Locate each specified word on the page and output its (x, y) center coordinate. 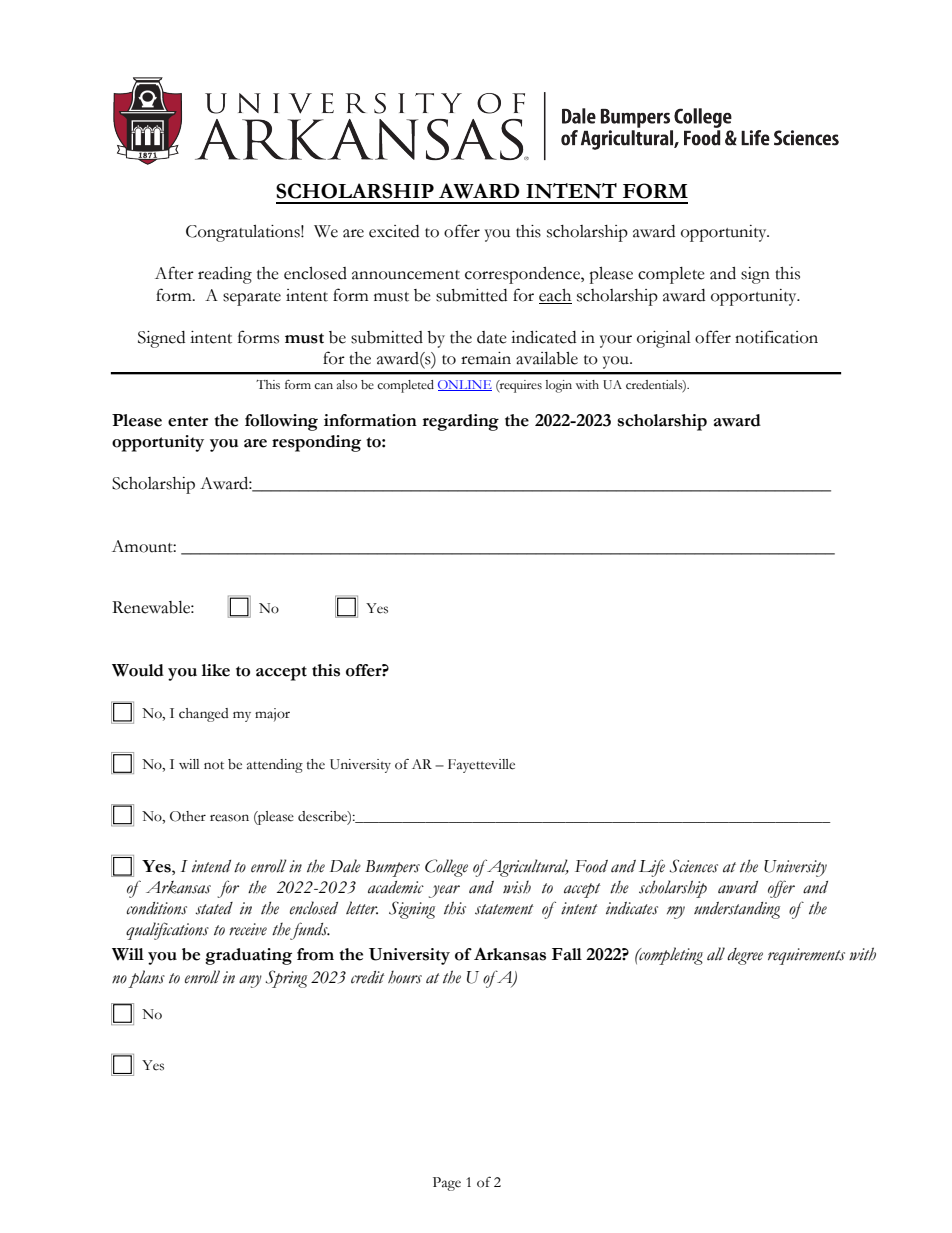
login (559, 386)
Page (447, 1184)
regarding (461, 422)
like (216, 670)
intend (211, 866)
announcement (406, 275)
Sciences (694, 866)
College (446, 868)
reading (225, 275)
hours (405, 977)
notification (776, 337)
